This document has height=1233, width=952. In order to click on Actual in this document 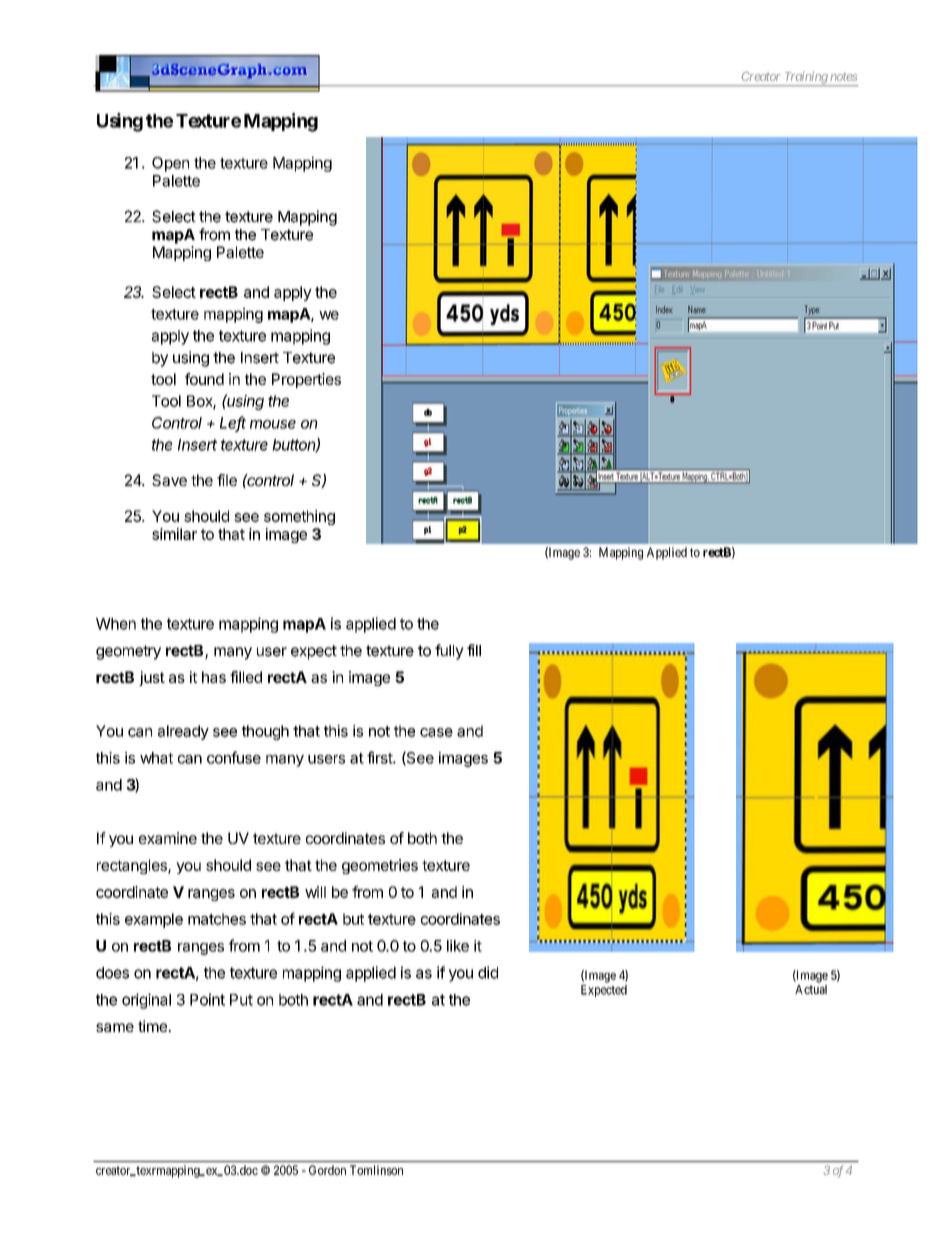, I will do `click(811, 989)`.
